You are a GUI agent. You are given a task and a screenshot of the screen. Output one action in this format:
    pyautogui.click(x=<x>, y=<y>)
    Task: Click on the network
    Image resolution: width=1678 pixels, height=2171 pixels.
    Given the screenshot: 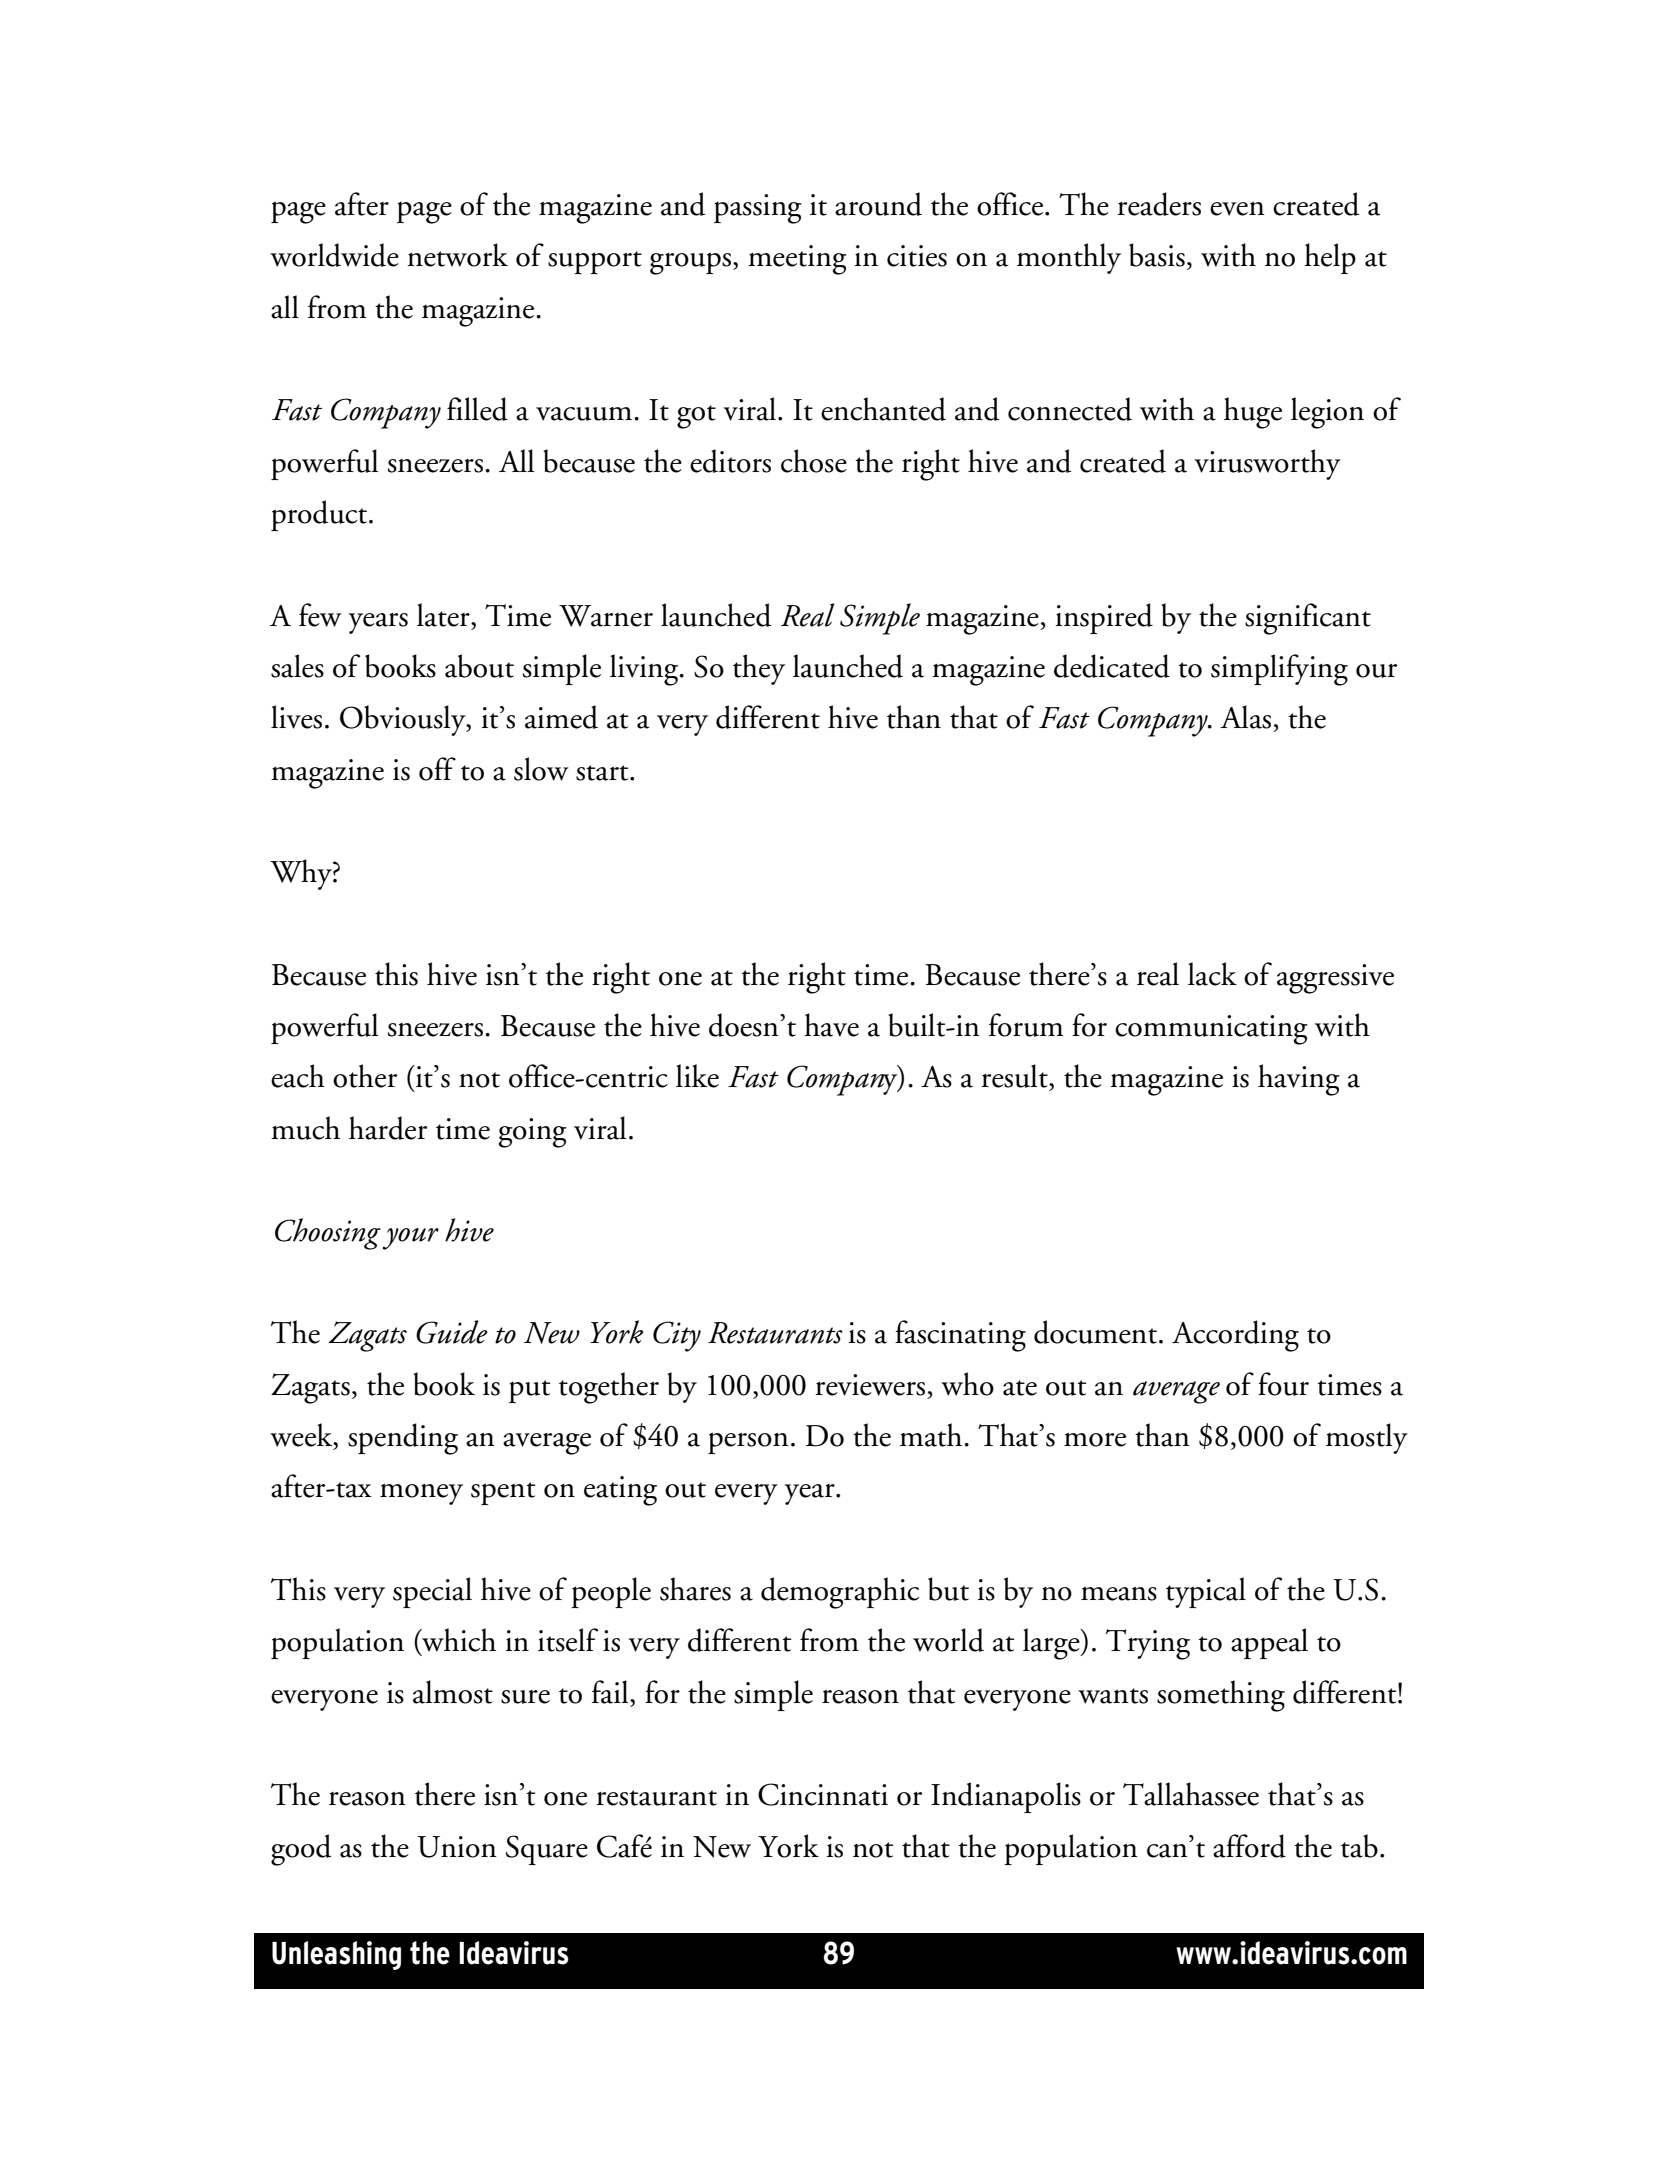 What is the action you would take?
    pyautogui.click(x=457, y=255)
